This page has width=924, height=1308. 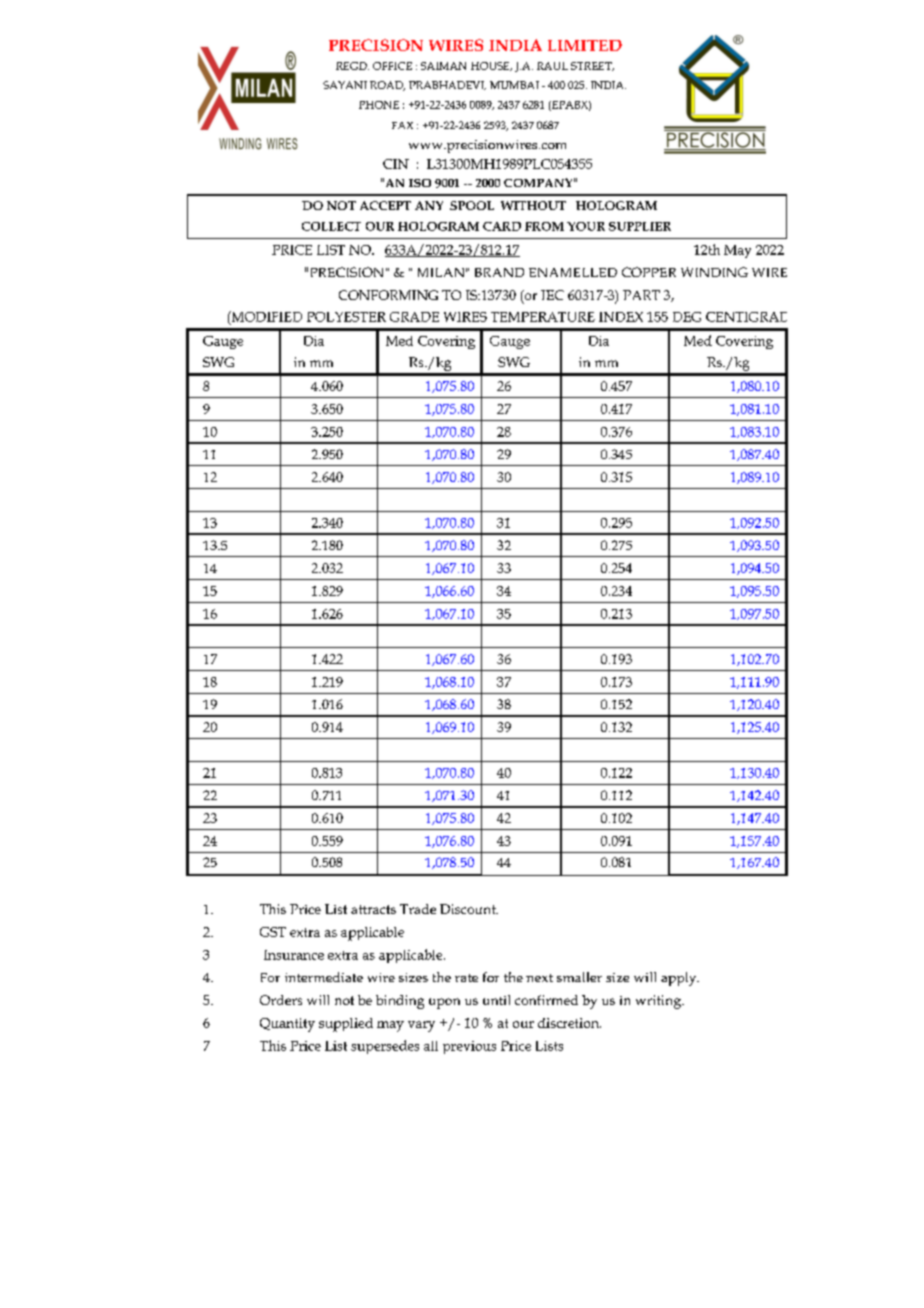 I want to click on writing, so click(x=659, y=1002).
